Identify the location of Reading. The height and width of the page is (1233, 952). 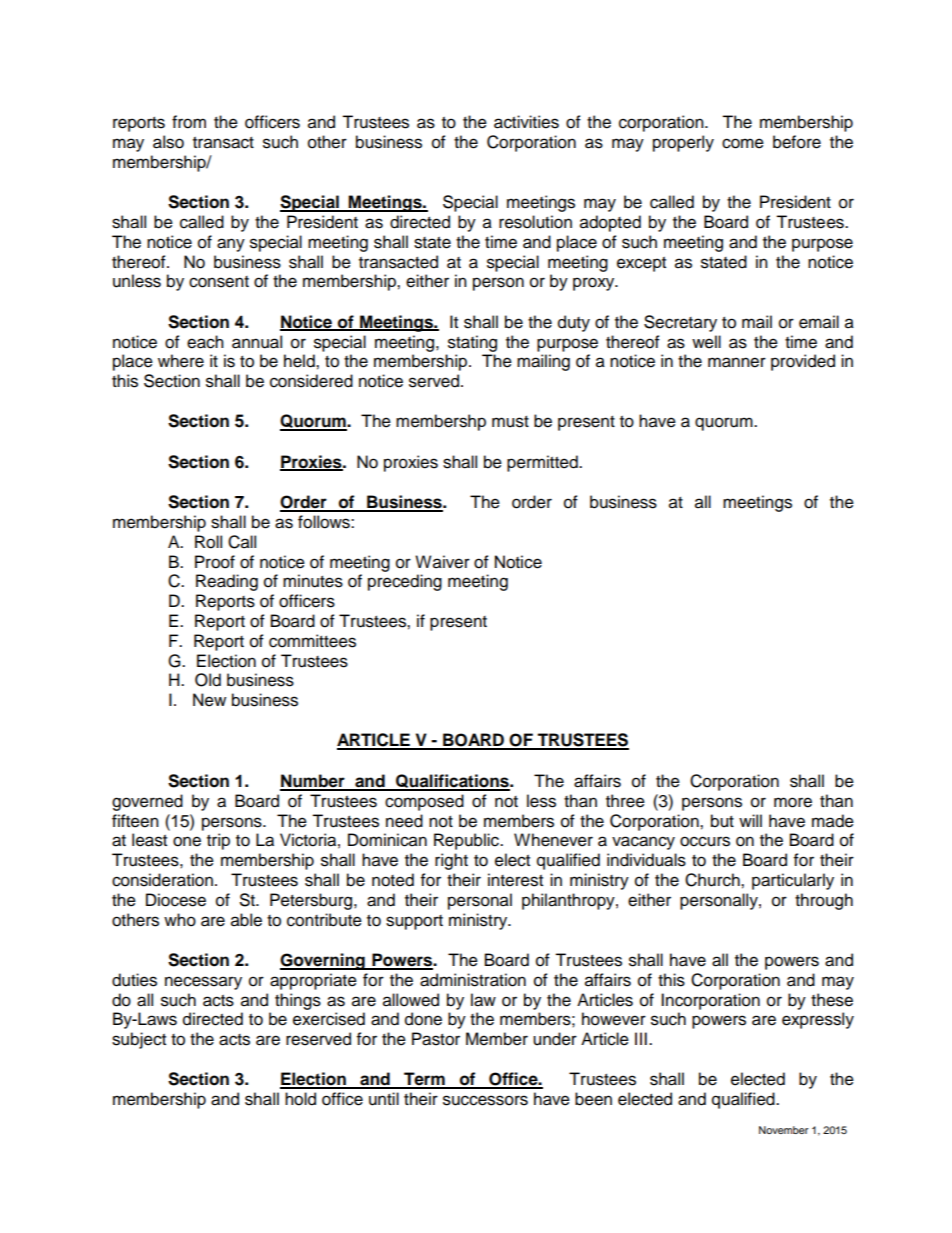
(227, 582).
